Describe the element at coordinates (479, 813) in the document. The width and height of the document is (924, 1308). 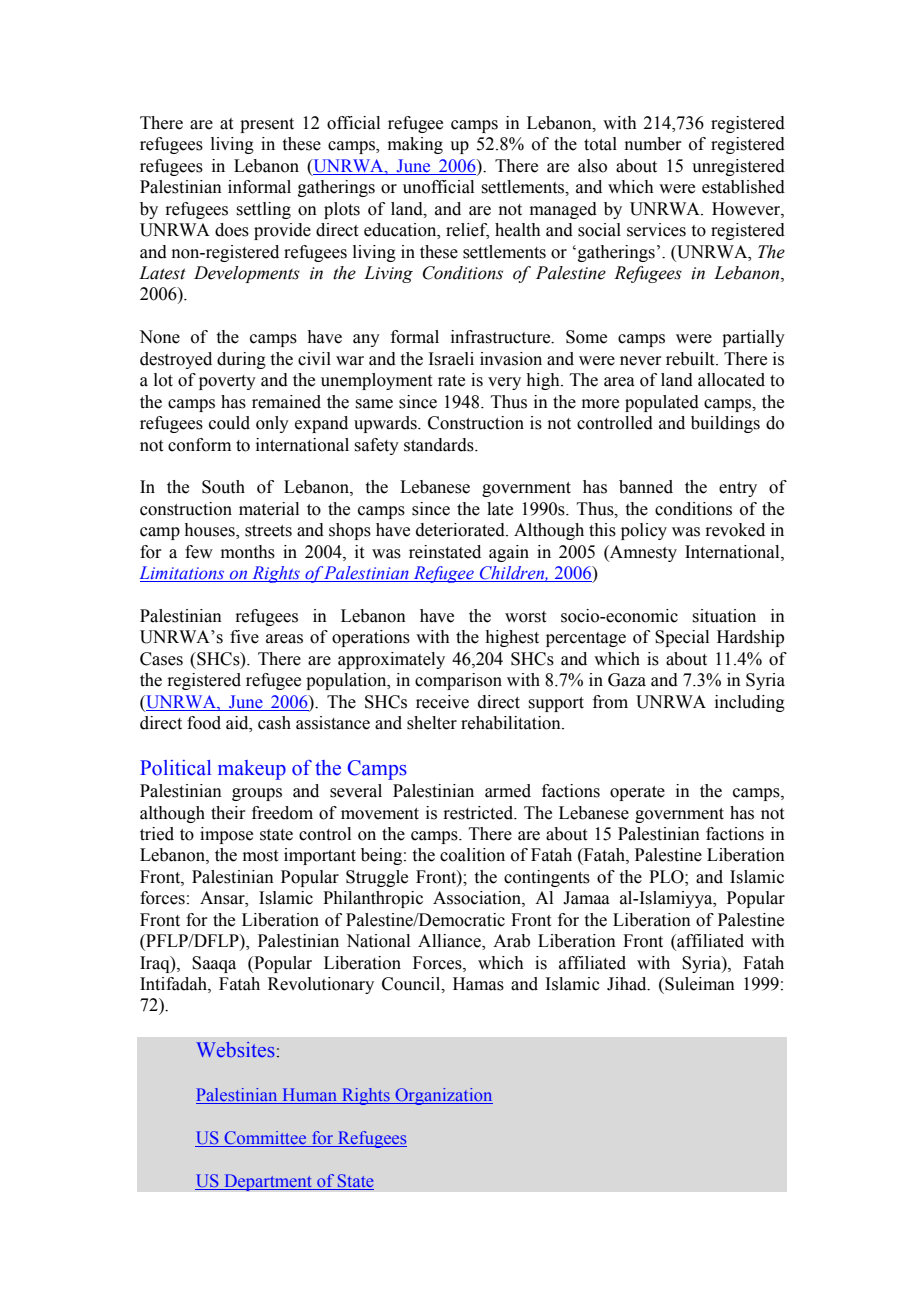
I see `restricted` at that location.
